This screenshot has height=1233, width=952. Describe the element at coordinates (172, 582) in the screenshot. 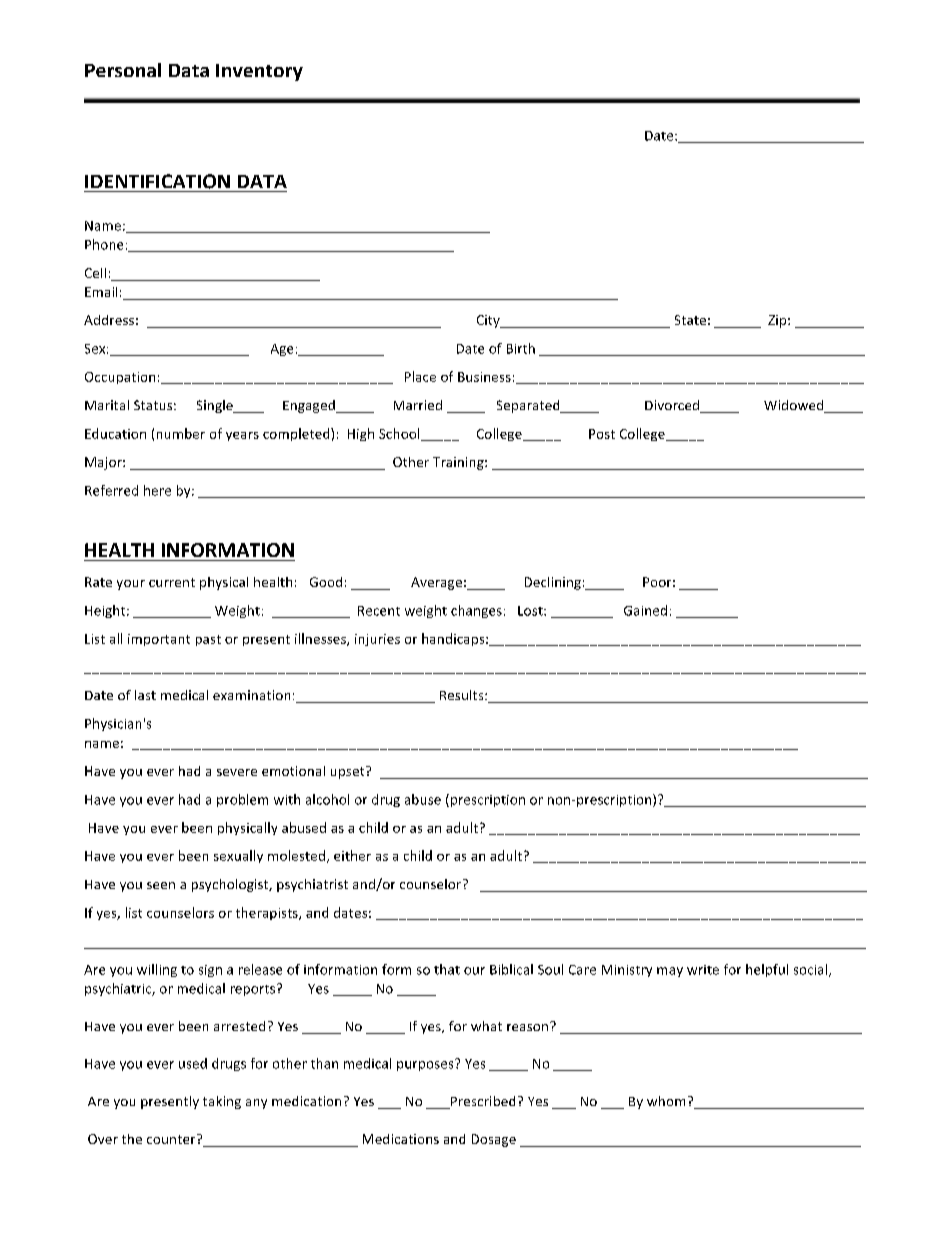

I see `current` at that location.
